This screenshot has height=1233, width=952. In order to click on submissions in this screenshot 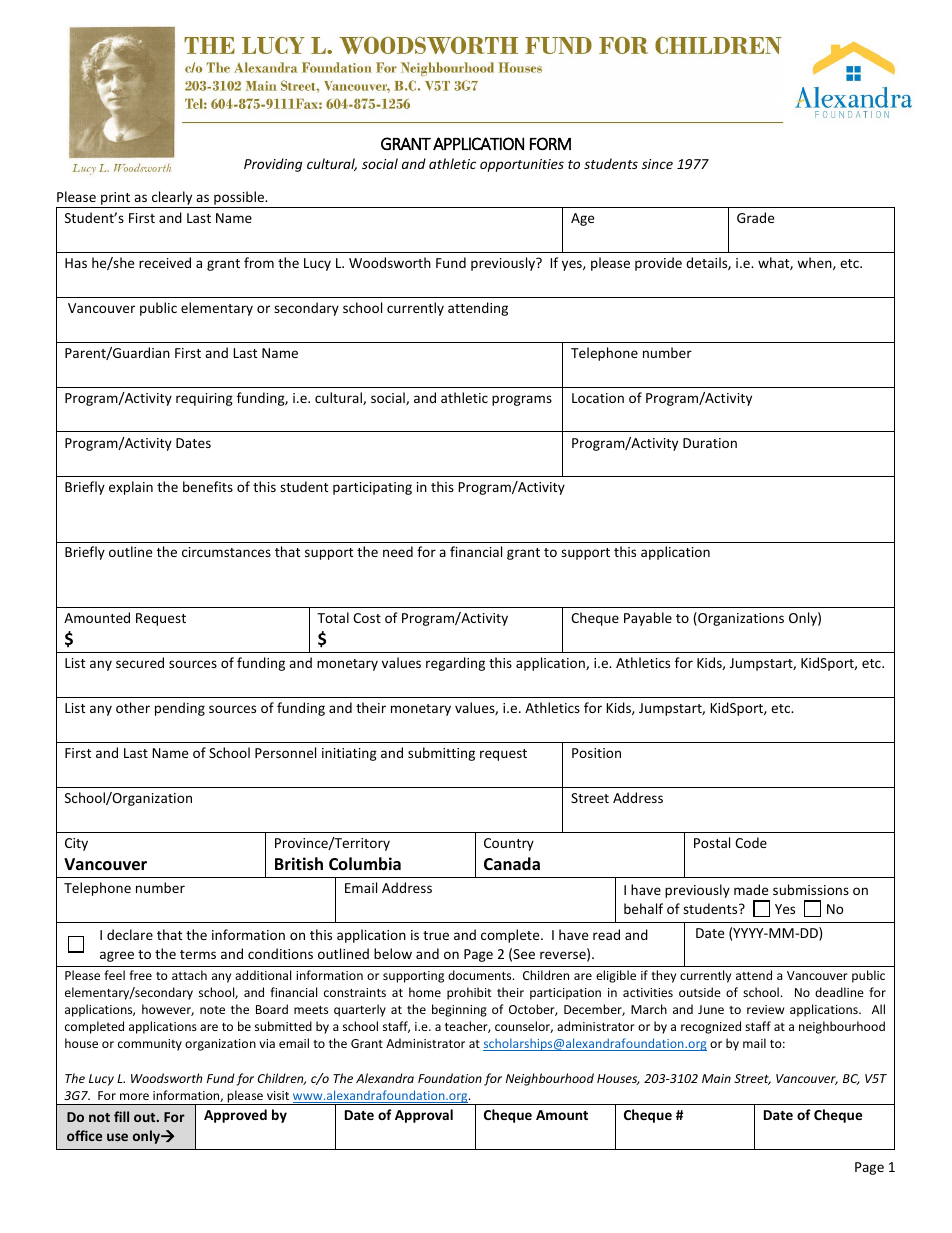, I will do `click(811, 889)`.
